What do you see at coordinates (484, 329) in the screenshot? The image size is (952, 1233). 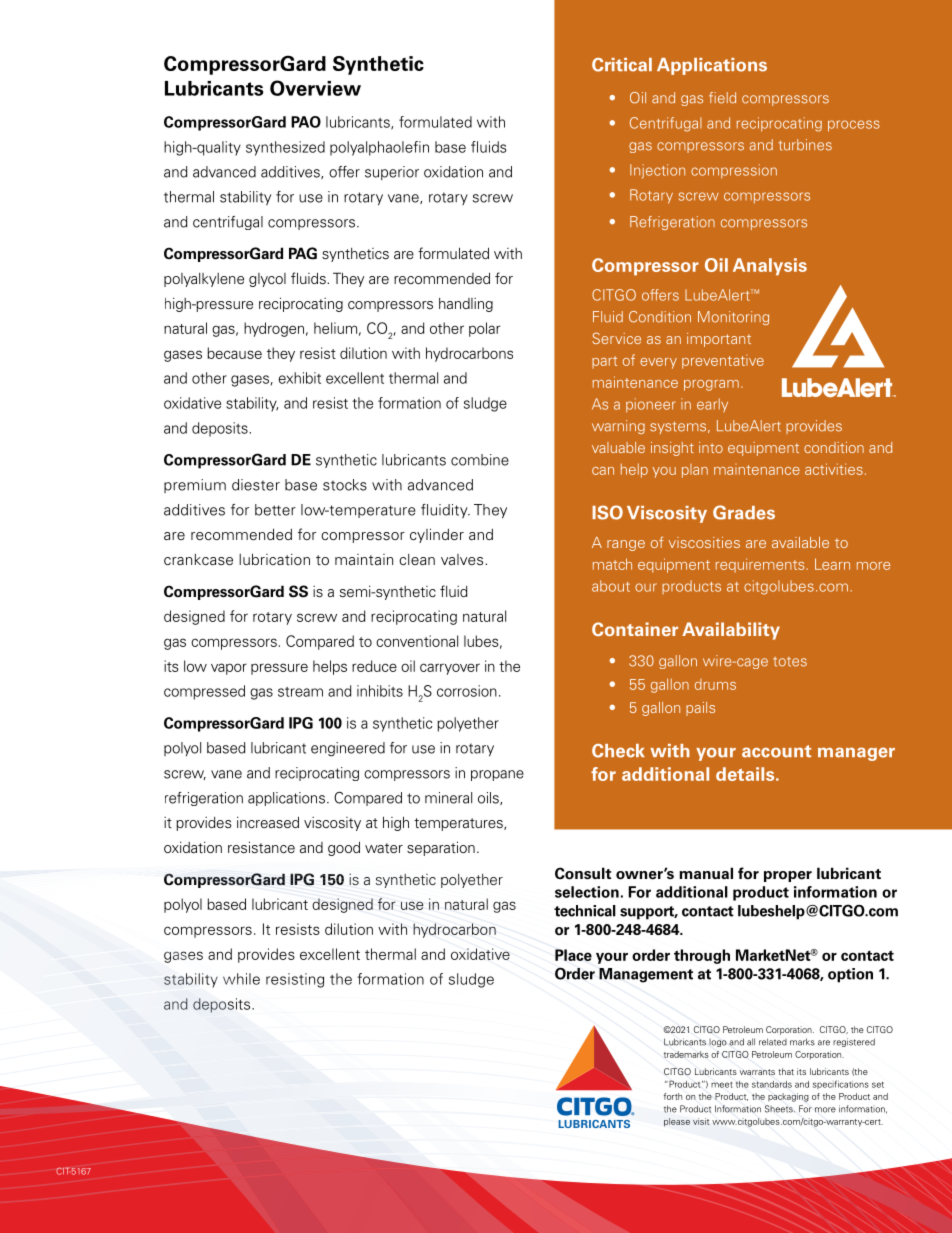 I see `polar` at bounding box center [484, 329].
